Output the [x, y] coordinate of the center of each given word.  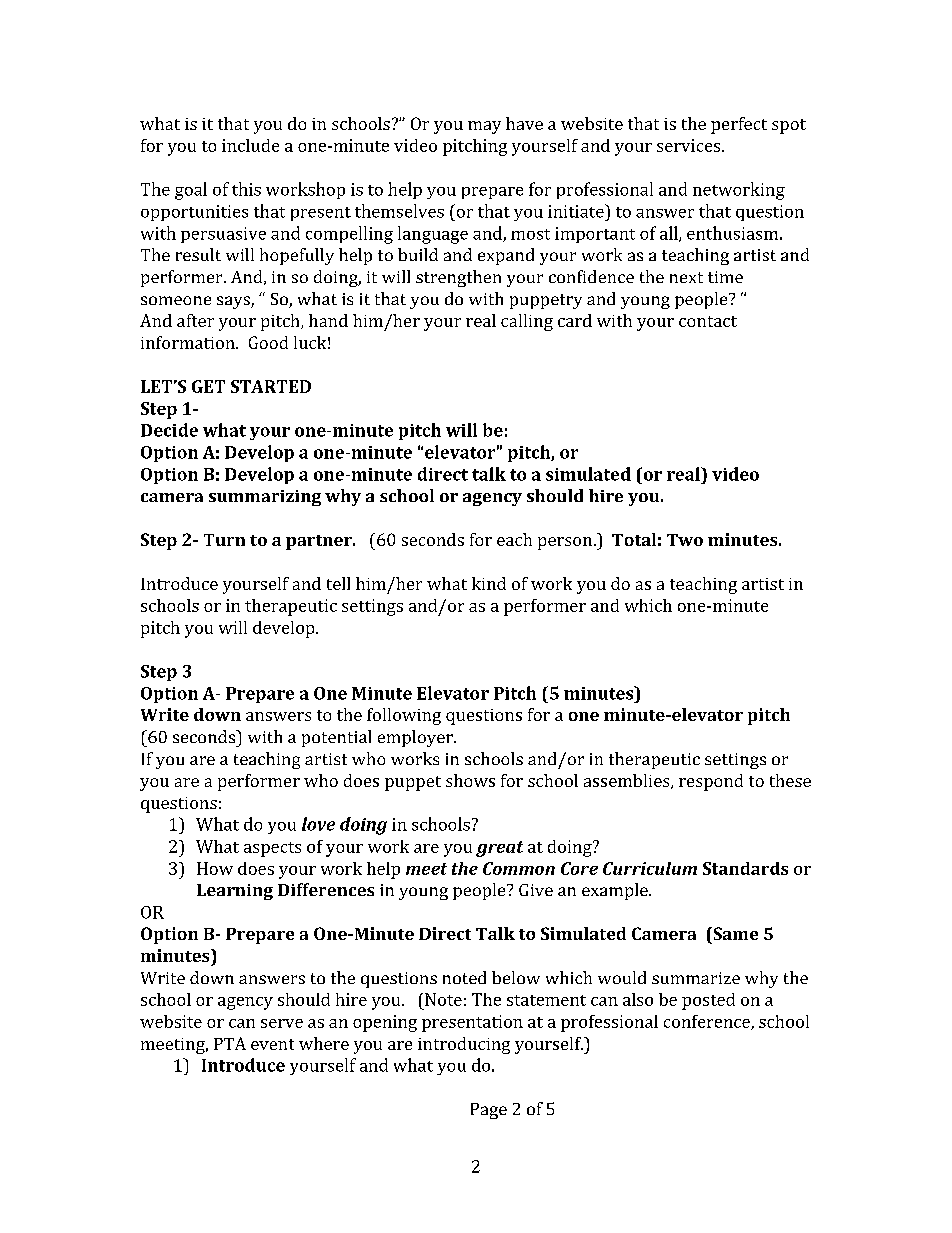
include [250, 145]
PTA [230, 1043]
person [565, 543]
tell [338, 583]
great [499, 849]
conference [708, 1022]
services [690, 145]
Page [489, 1111]
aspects [272, 849]
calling [527, 322]
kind [489, 583]
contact [708, 321]
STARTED [271, 386]
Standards [745, 868]
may [484, 127]
